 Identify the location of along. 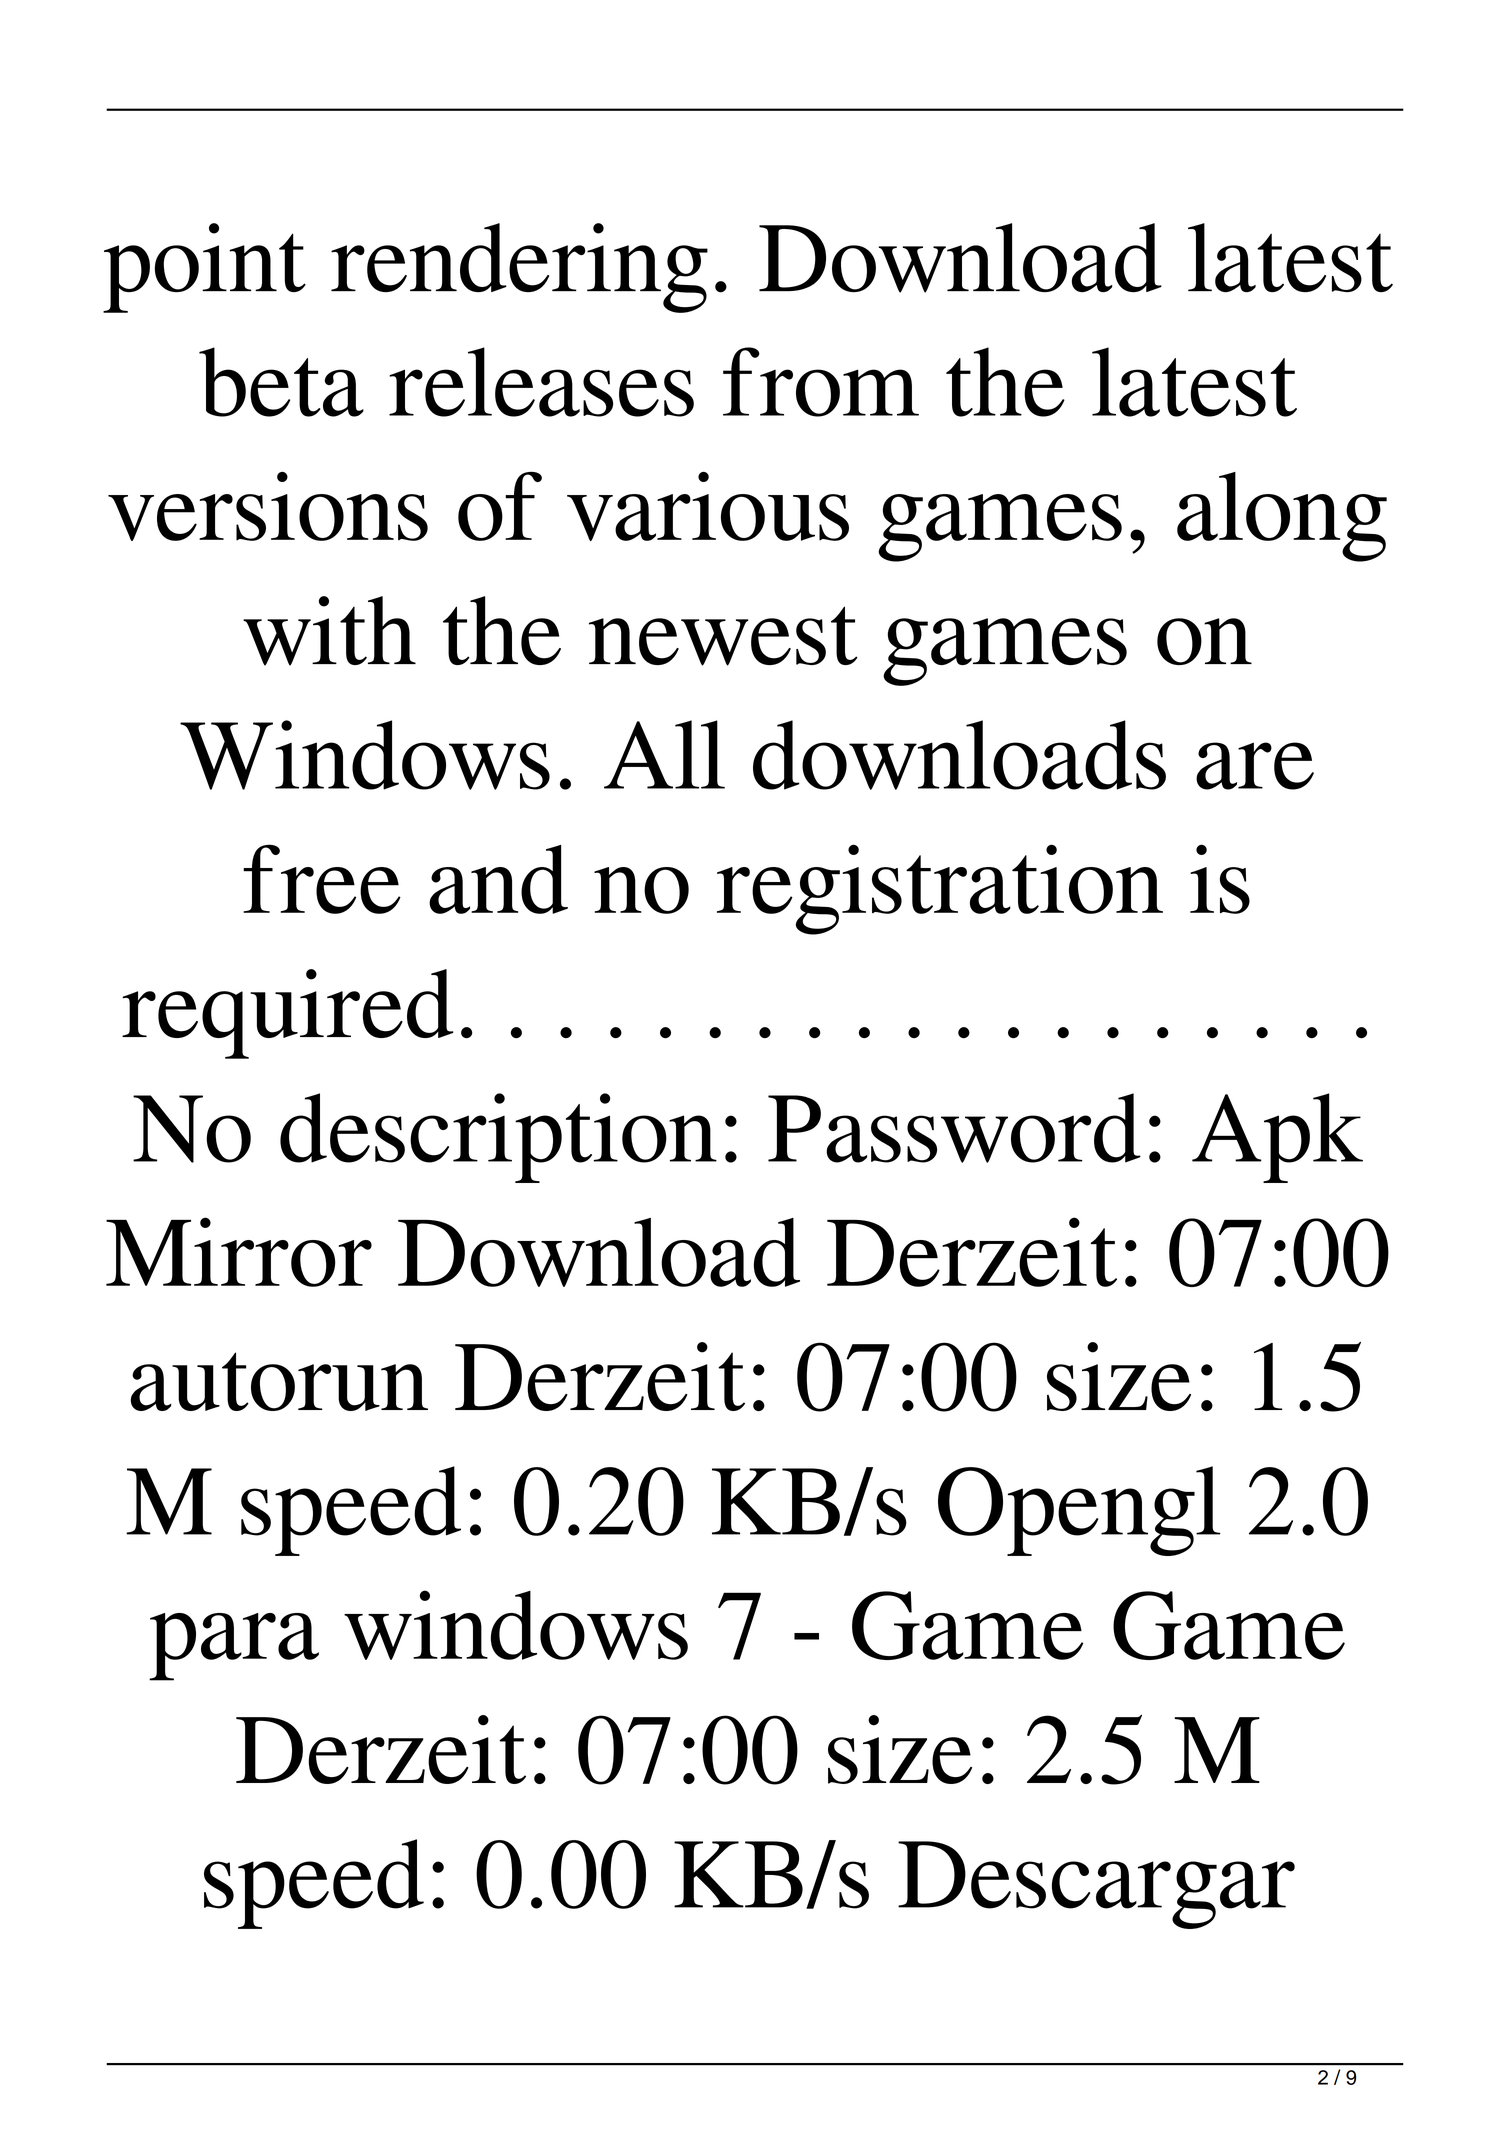
(1282, 517).
